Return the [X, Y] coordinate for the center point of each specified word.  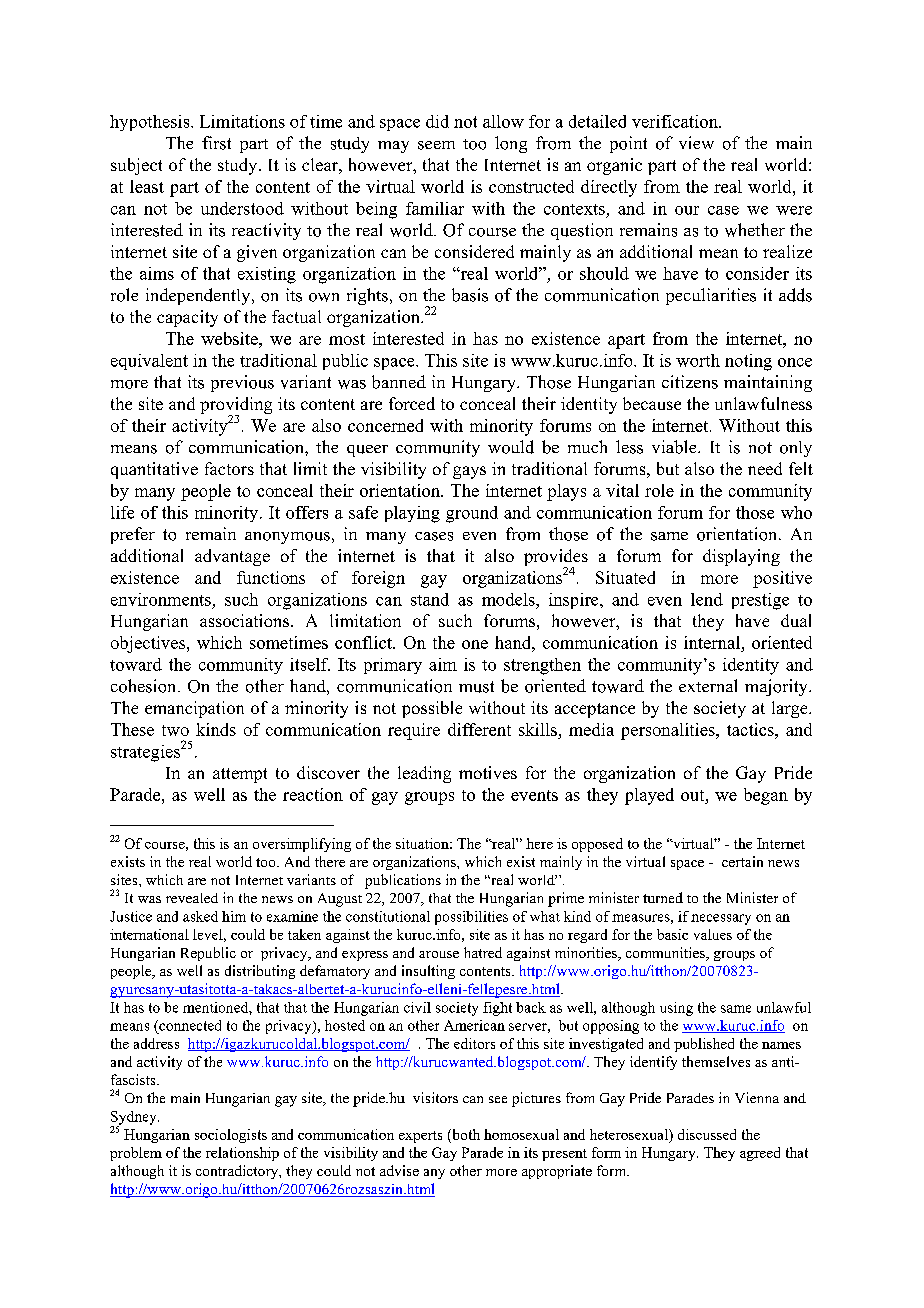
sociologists [231, 1136]
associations [244, 620]
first [216, 143]
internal [713, 644]
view [696, 142]
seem [436, 145]
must [476, 687]
